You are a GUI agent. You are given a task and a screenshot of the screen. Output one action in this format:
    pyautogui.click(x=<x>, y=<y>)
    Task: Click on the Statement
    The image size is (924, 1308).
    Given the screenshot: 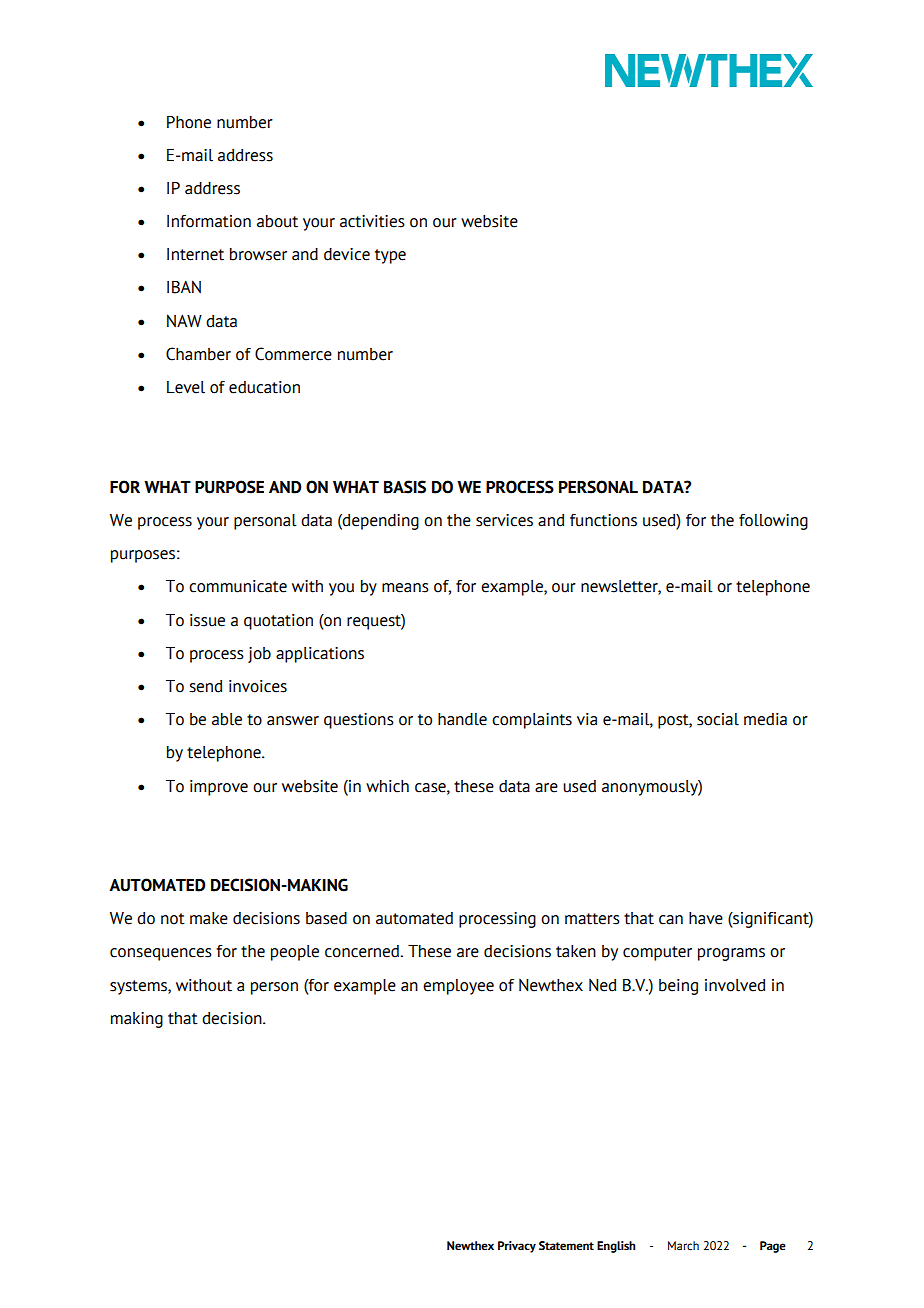 What is the action you would take?
    pyautogui.click(x=566, y=1246)
